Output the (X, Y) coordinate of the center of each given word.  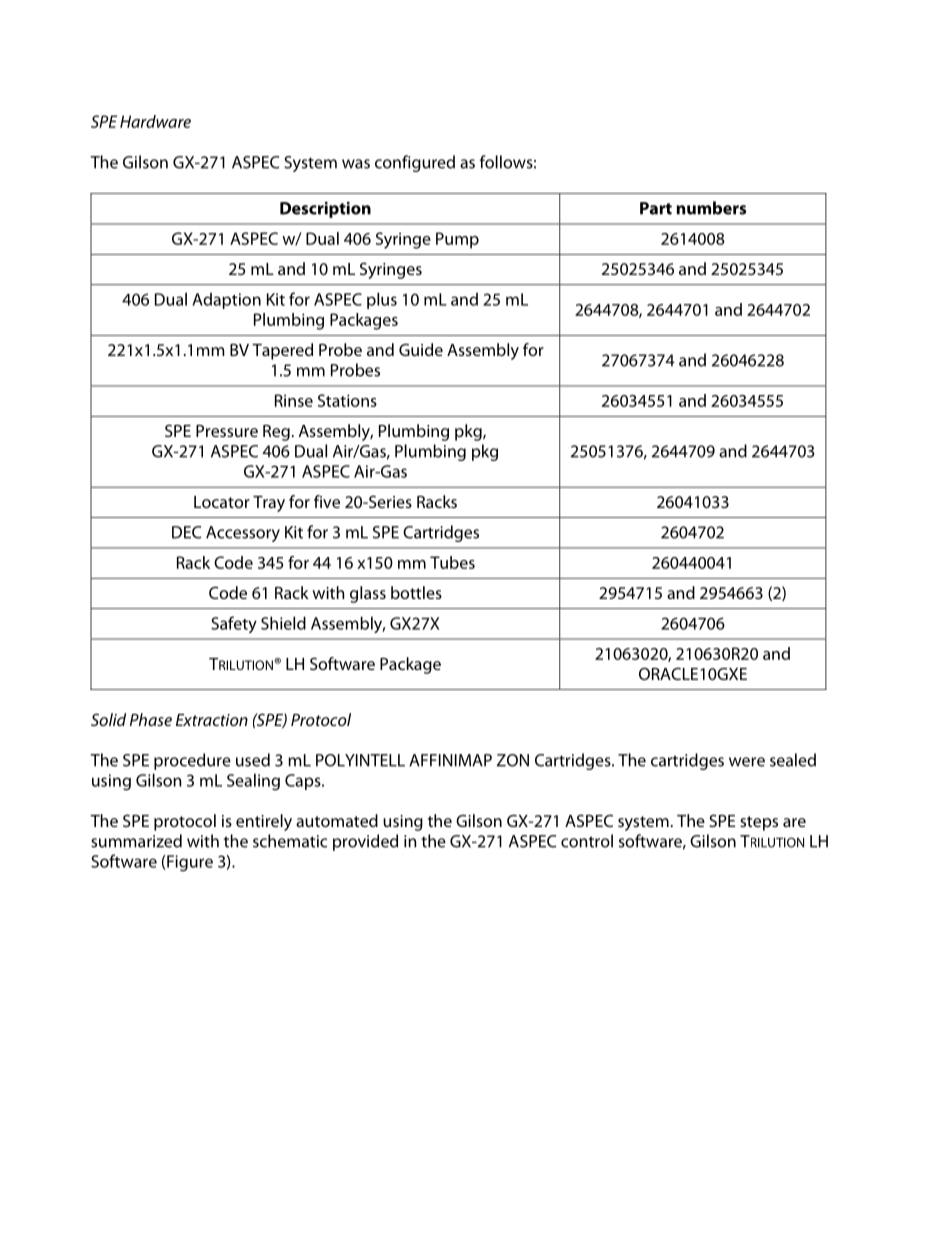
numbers (711, 208)
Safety (234, 624)
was (356, 164)
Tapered (282, 351)
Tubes (452, 562)
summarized (136, 841)
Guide (421, 349)
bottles (416, 592)
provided (365, 842)
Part (656, 208)
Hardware (155, 121)
